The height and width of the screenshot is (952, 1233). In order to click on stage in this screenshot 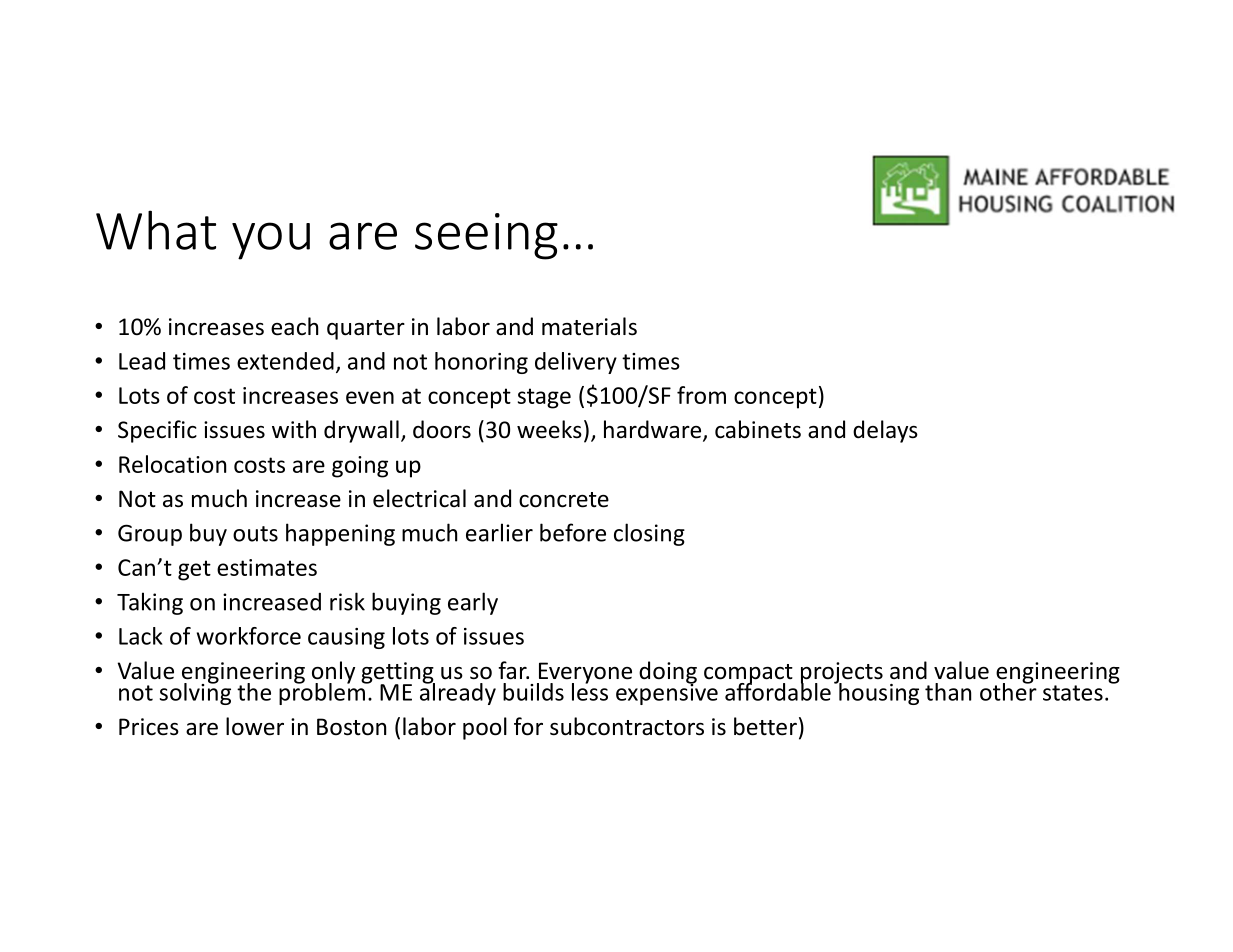, I will do `click(544, 398)`.
